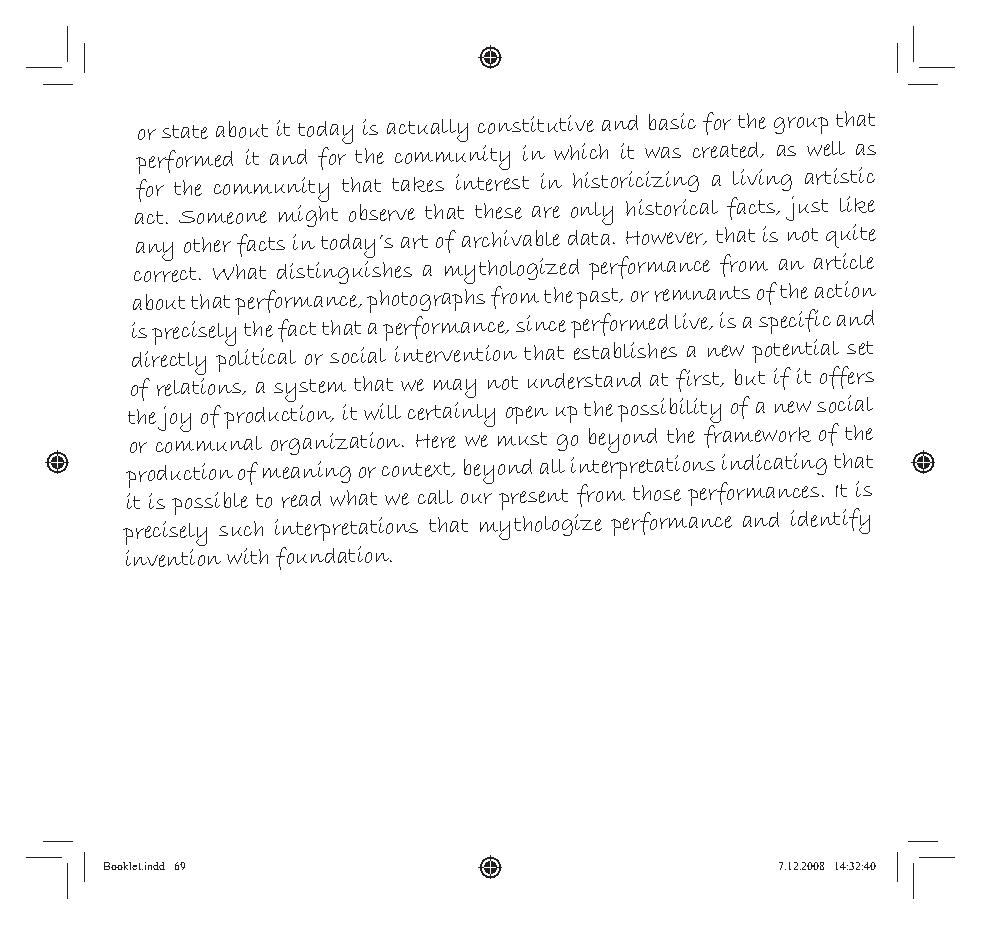  What do you see at coordinates (750, 377) in the screenshot?
I see `but` at bounding box center [750, 377].
